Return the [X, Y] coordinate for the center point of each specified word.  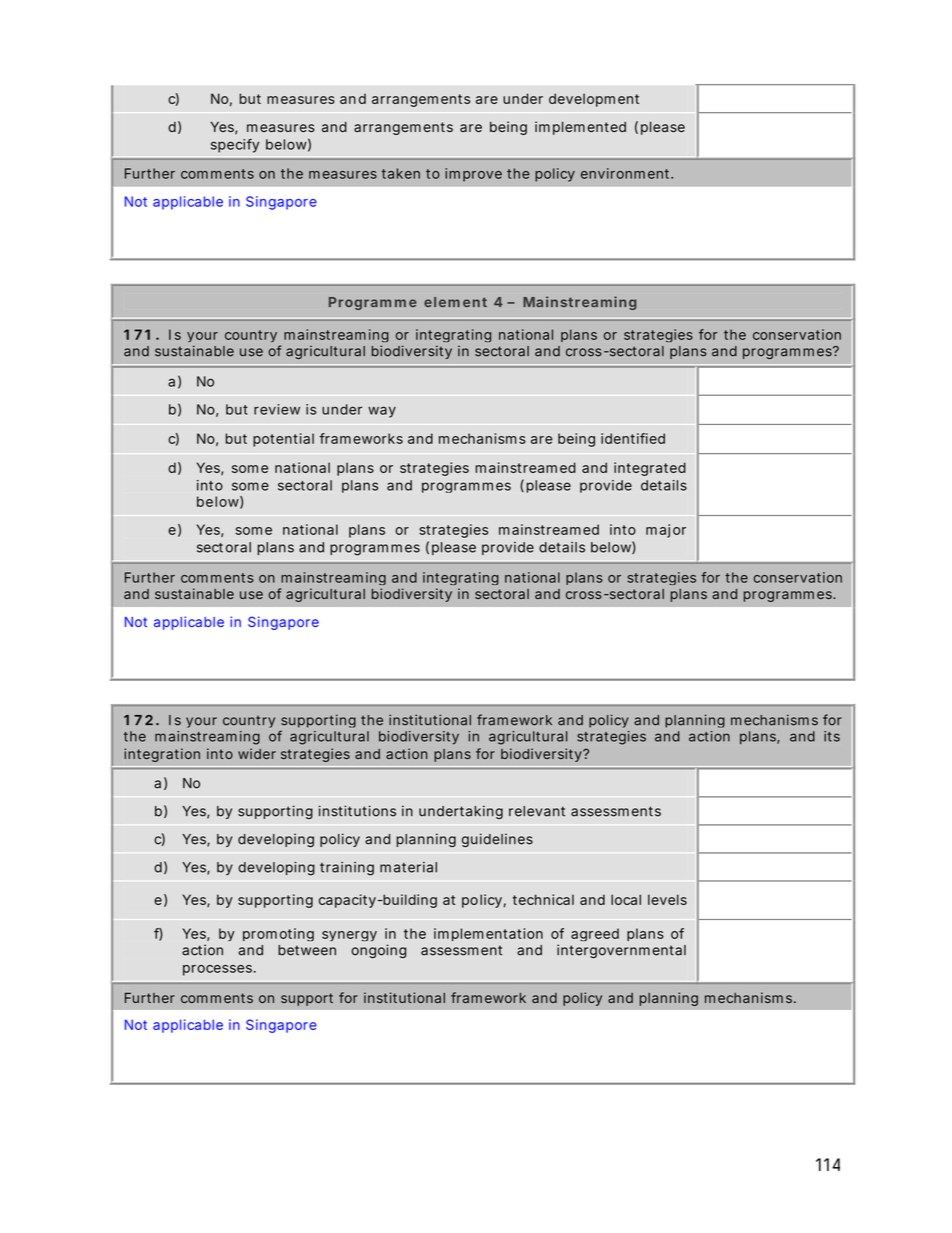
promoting [278, 934]
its [832, 736]
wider [257, 753]
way [382, 412]
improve [473, 175]
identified [633, 438]
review [277, 409]
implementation [488, 934]
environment [627, 173]
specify [235, 146]
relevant [537, 811]
